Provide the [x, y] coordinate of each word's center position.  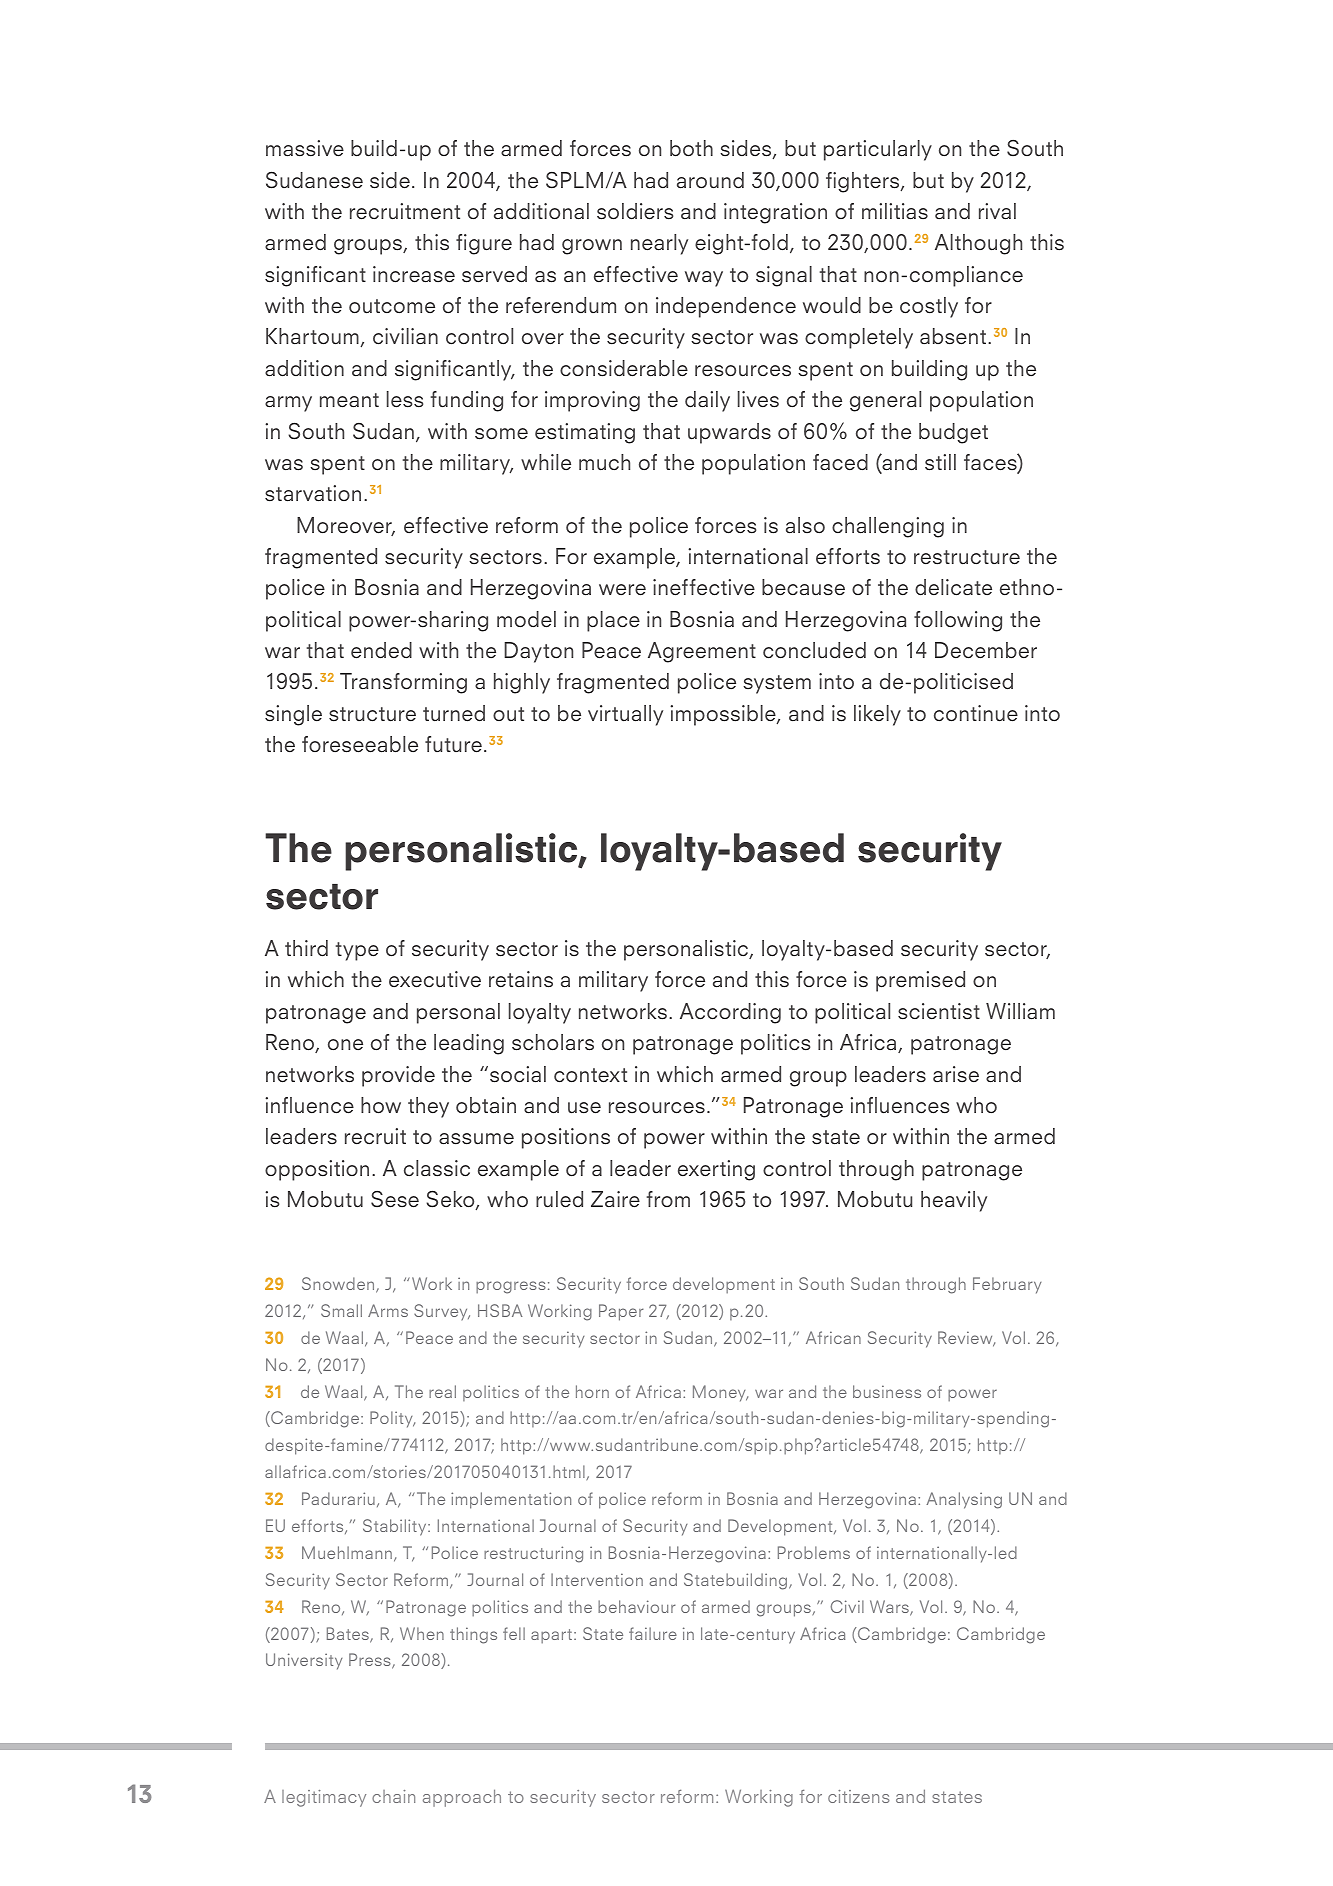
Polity [392, 1419]
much [604, 462]
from [668, 1199]
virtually [625, 715]
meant [349, 400]
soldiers [635, 211]
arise [956, 1074]
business [887, 1391]
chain [393, 1796]
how [381, 1105]
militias [895, 211]
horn [592, 1391]
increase [414, 274]
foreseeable [360, 744]
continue [976, 713]
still [940, 462]
